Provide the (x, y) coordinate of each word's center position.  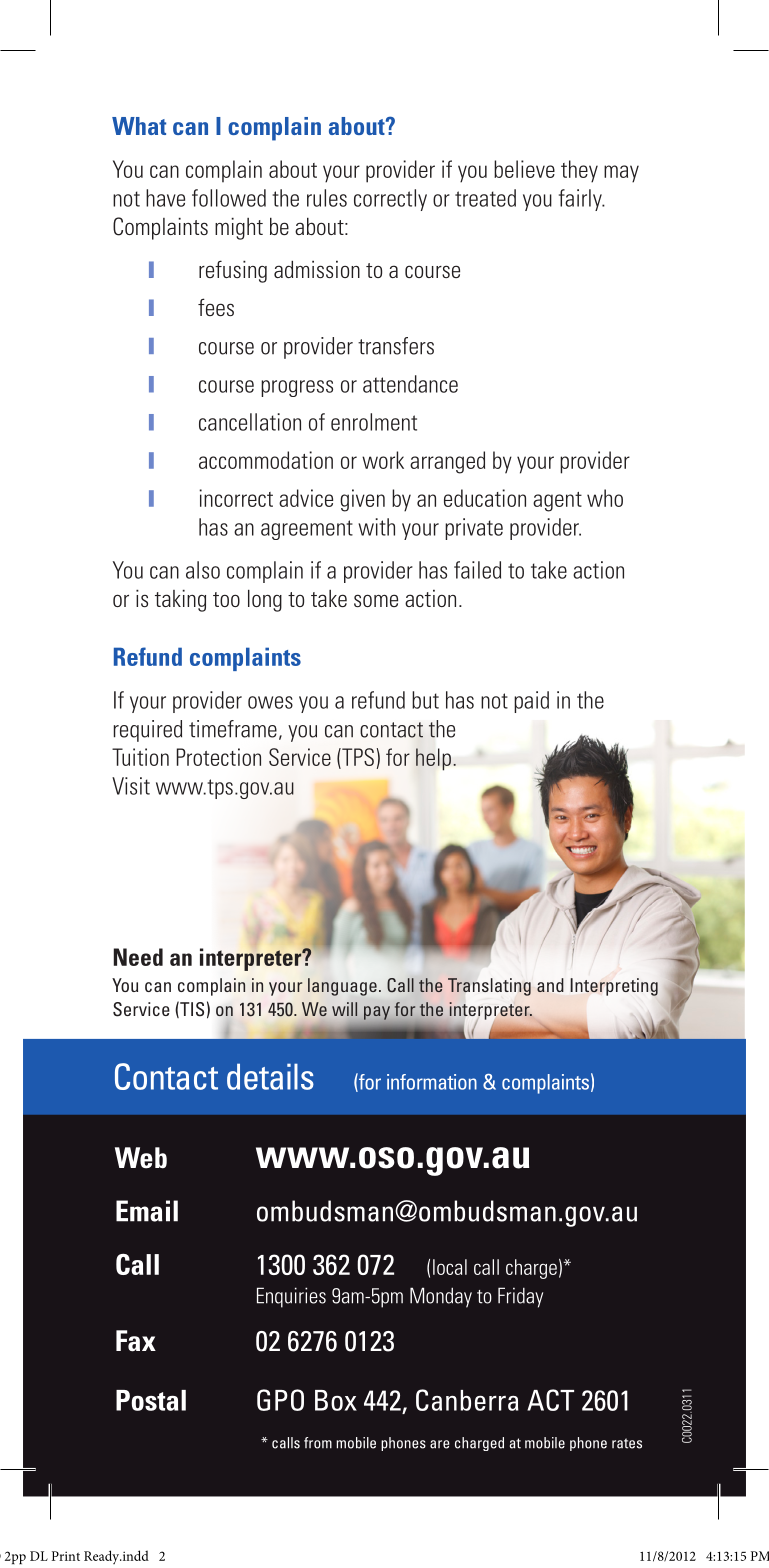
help (433, 759)
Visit (131, 786)
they (579, 171)
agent (557, 502)
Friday (520, 1297)
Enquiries (291, 1297)
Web (141, 1158)
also (203, 570)
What (139, 126)
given (362, 500)
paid (531, 702)
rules (327, 198)
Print (66, 1556)
